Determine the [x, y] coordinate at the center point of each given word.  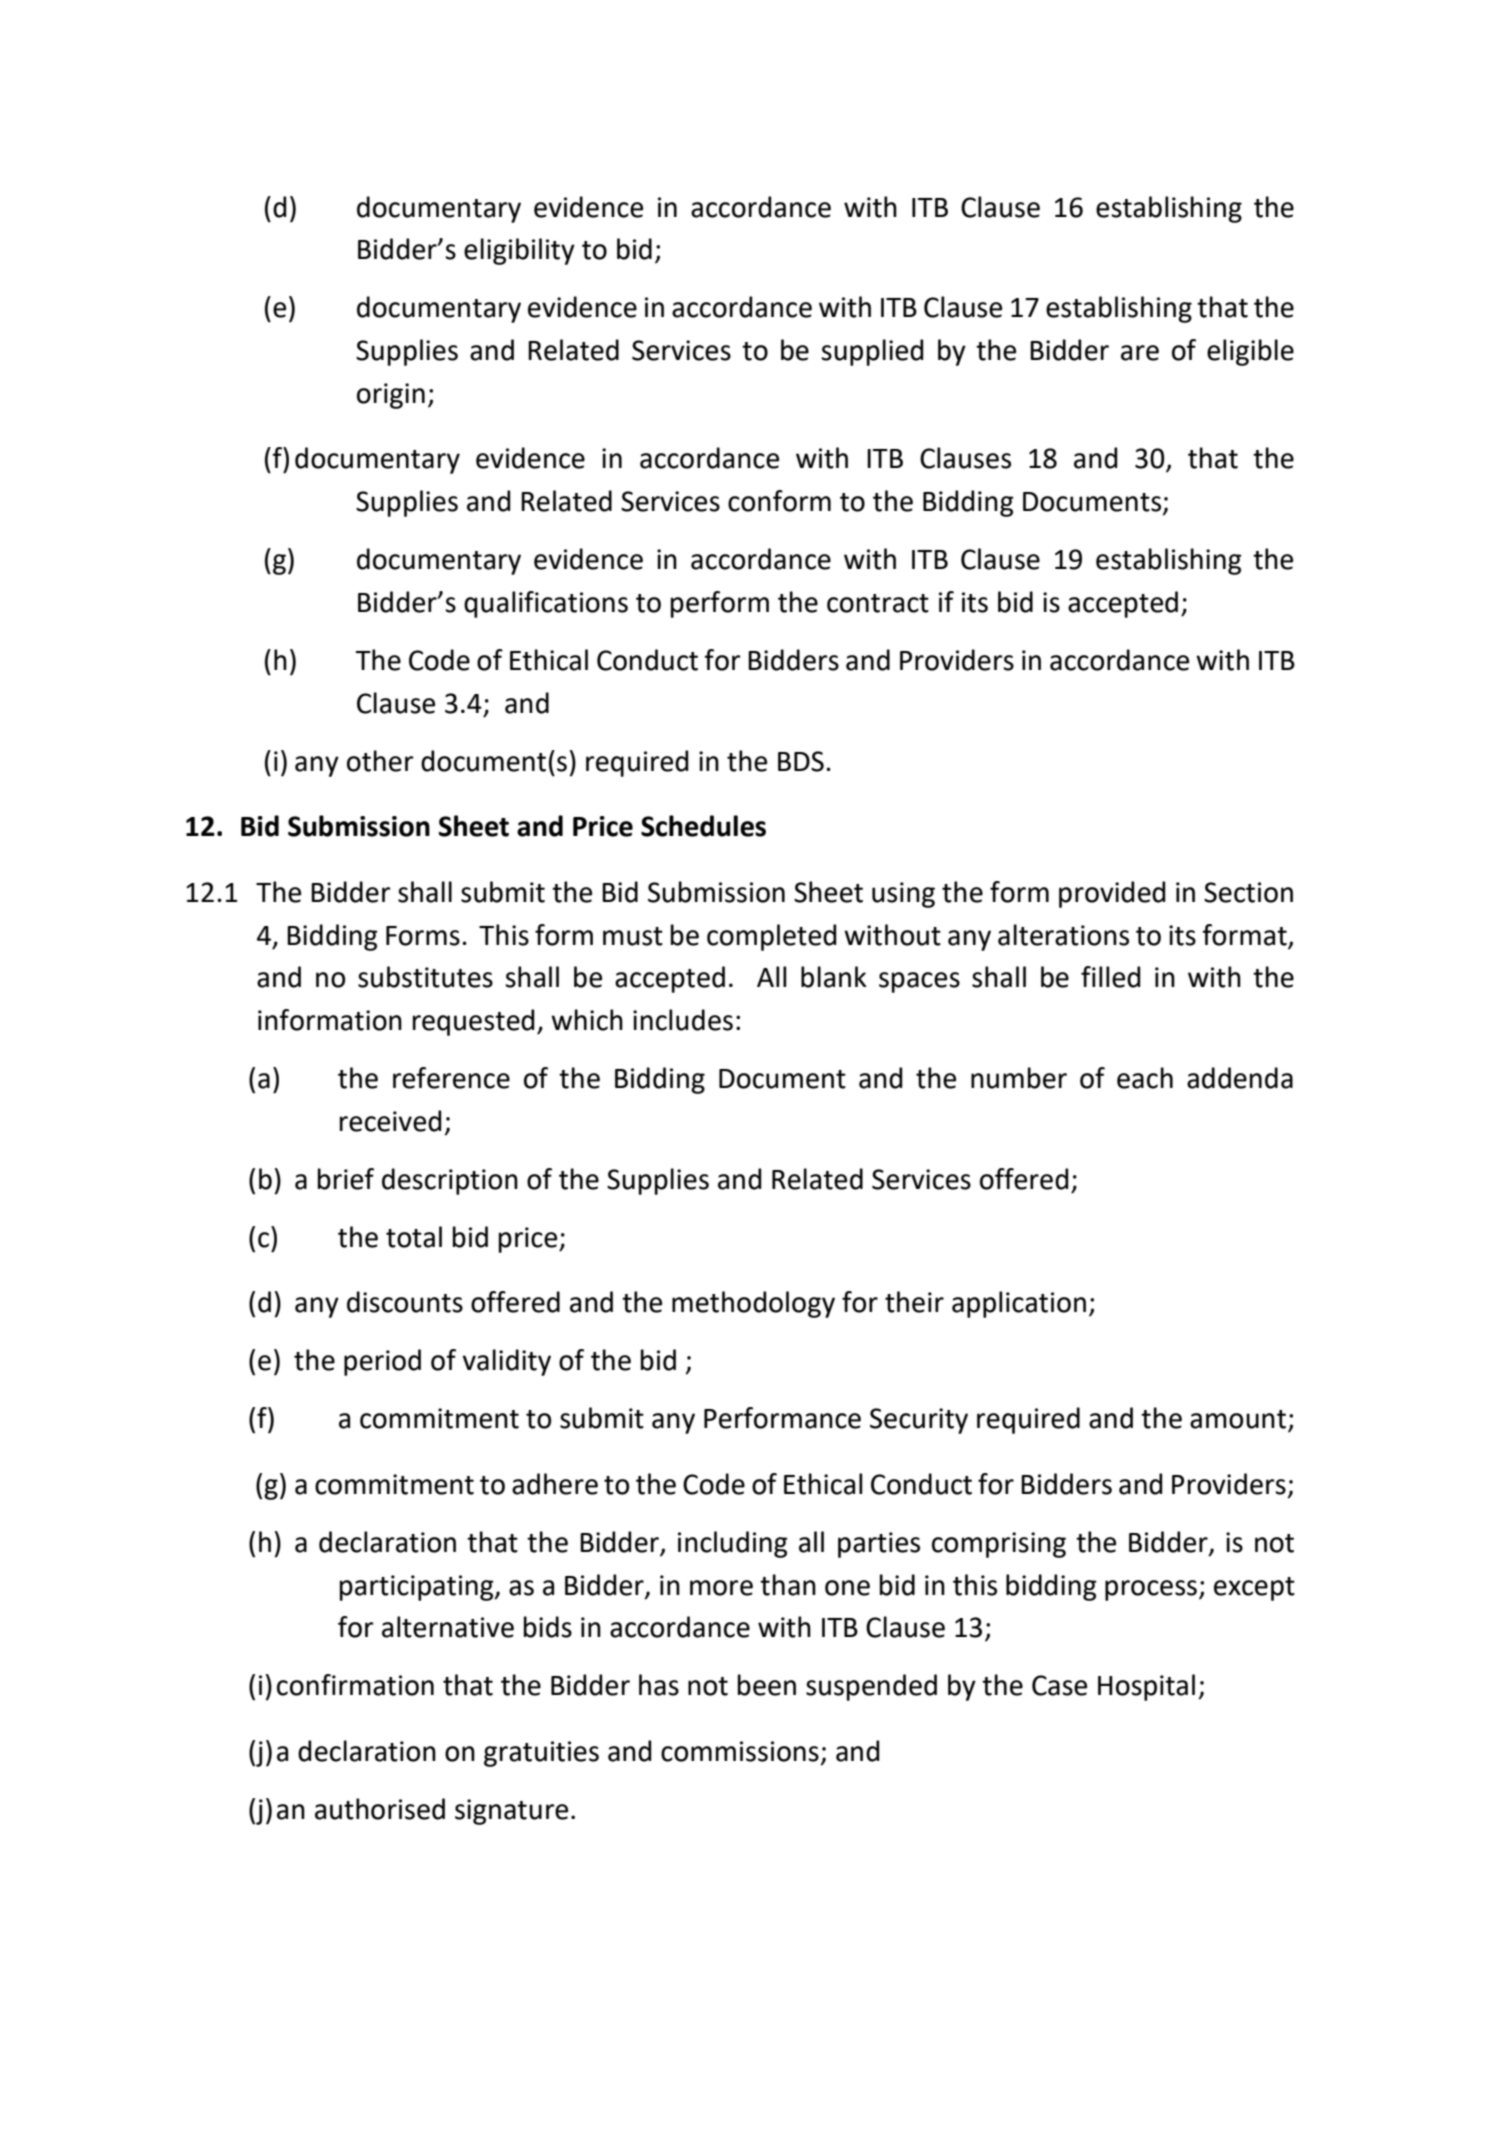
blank [834, 977]
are [1140, 353]
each [1145, 1078]
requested [474, 1022]
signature [511, 1812]
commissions [740, 1751]
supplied [872, 352]
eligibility [519, 251]
